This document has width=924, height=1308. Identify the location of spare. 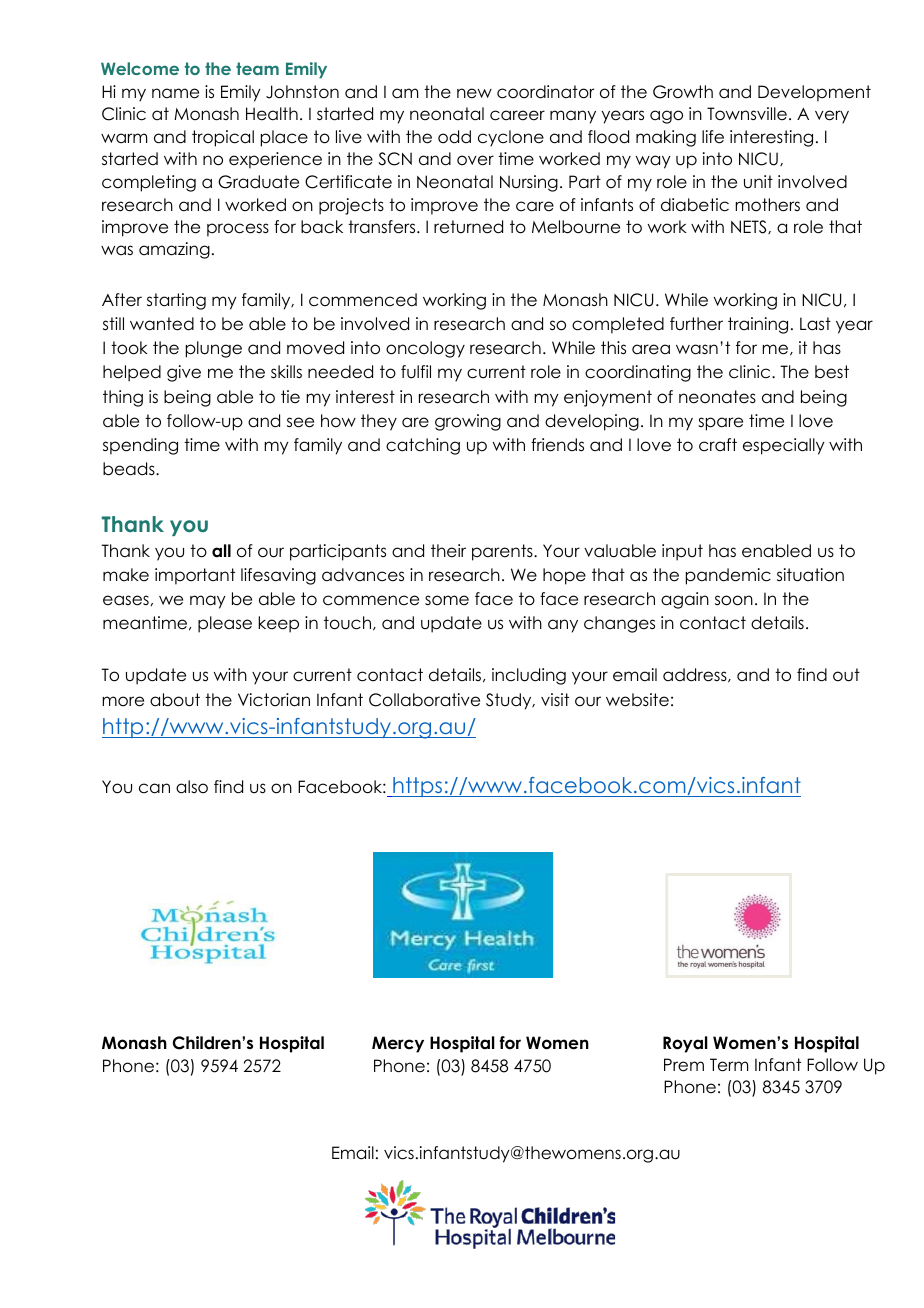
(720, 424).
